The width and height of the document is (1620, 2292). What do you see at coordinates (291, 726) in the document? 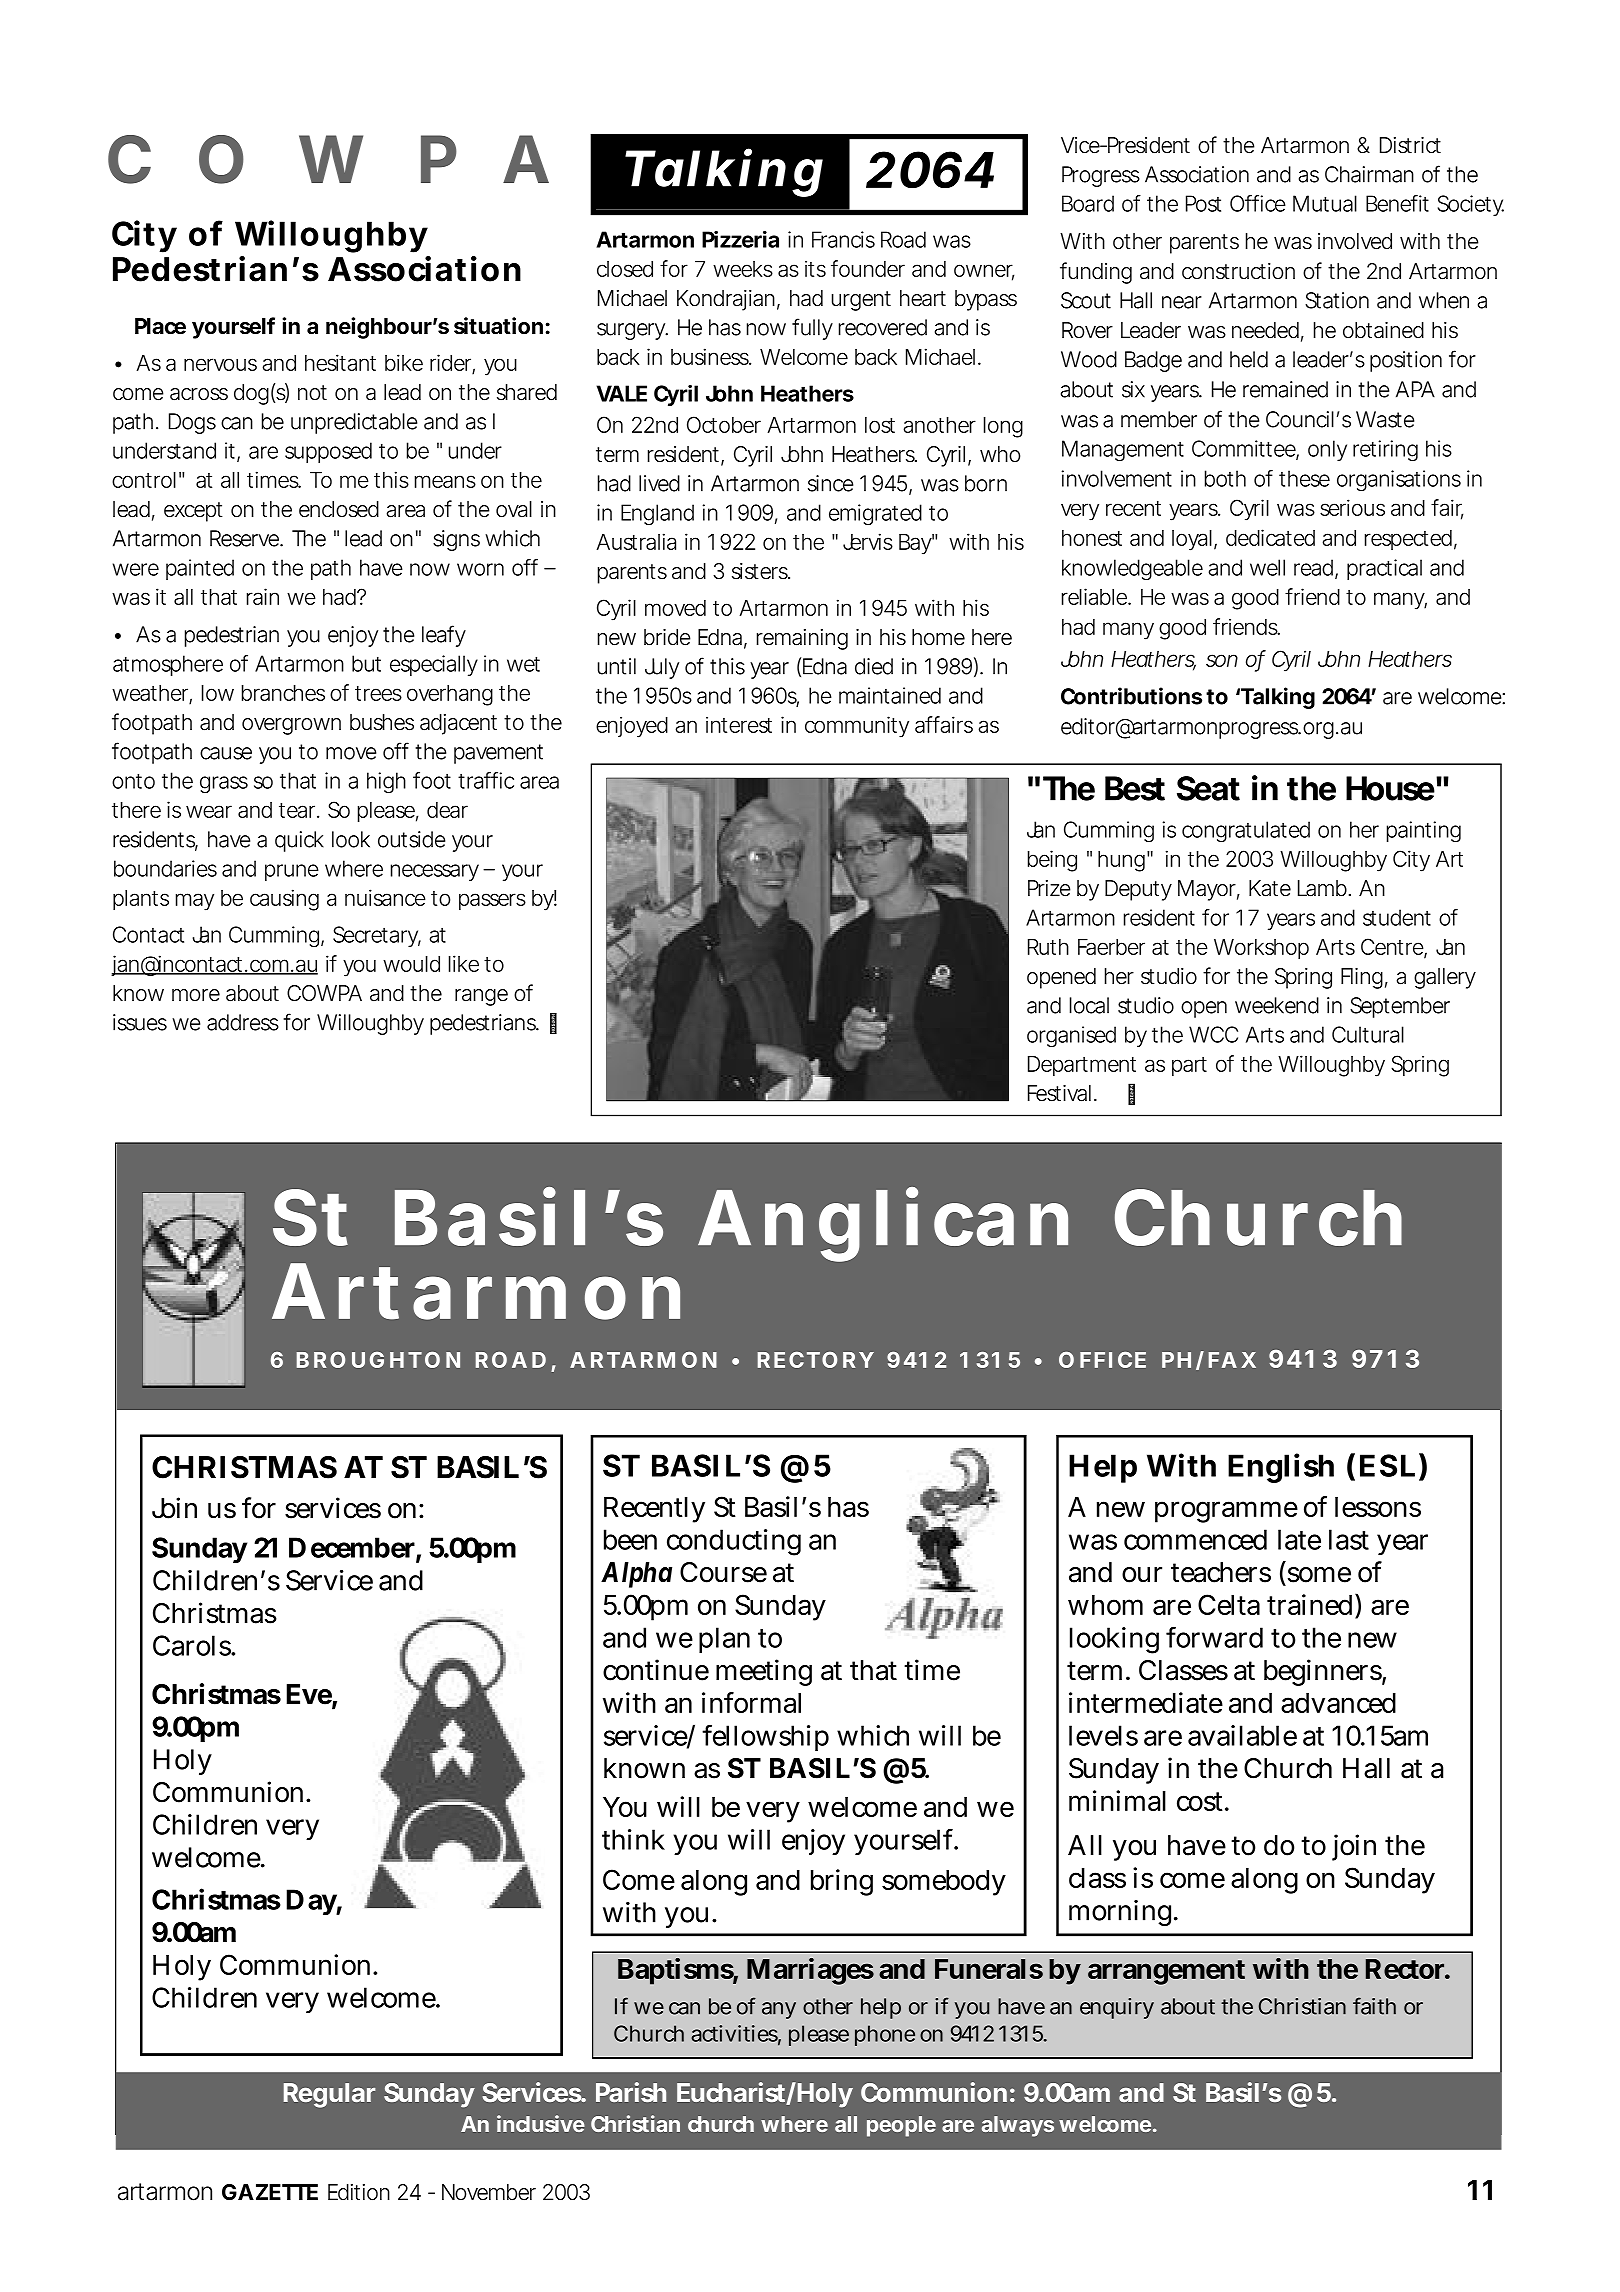
I see `overgrown` at bounding box center [291, 726].
